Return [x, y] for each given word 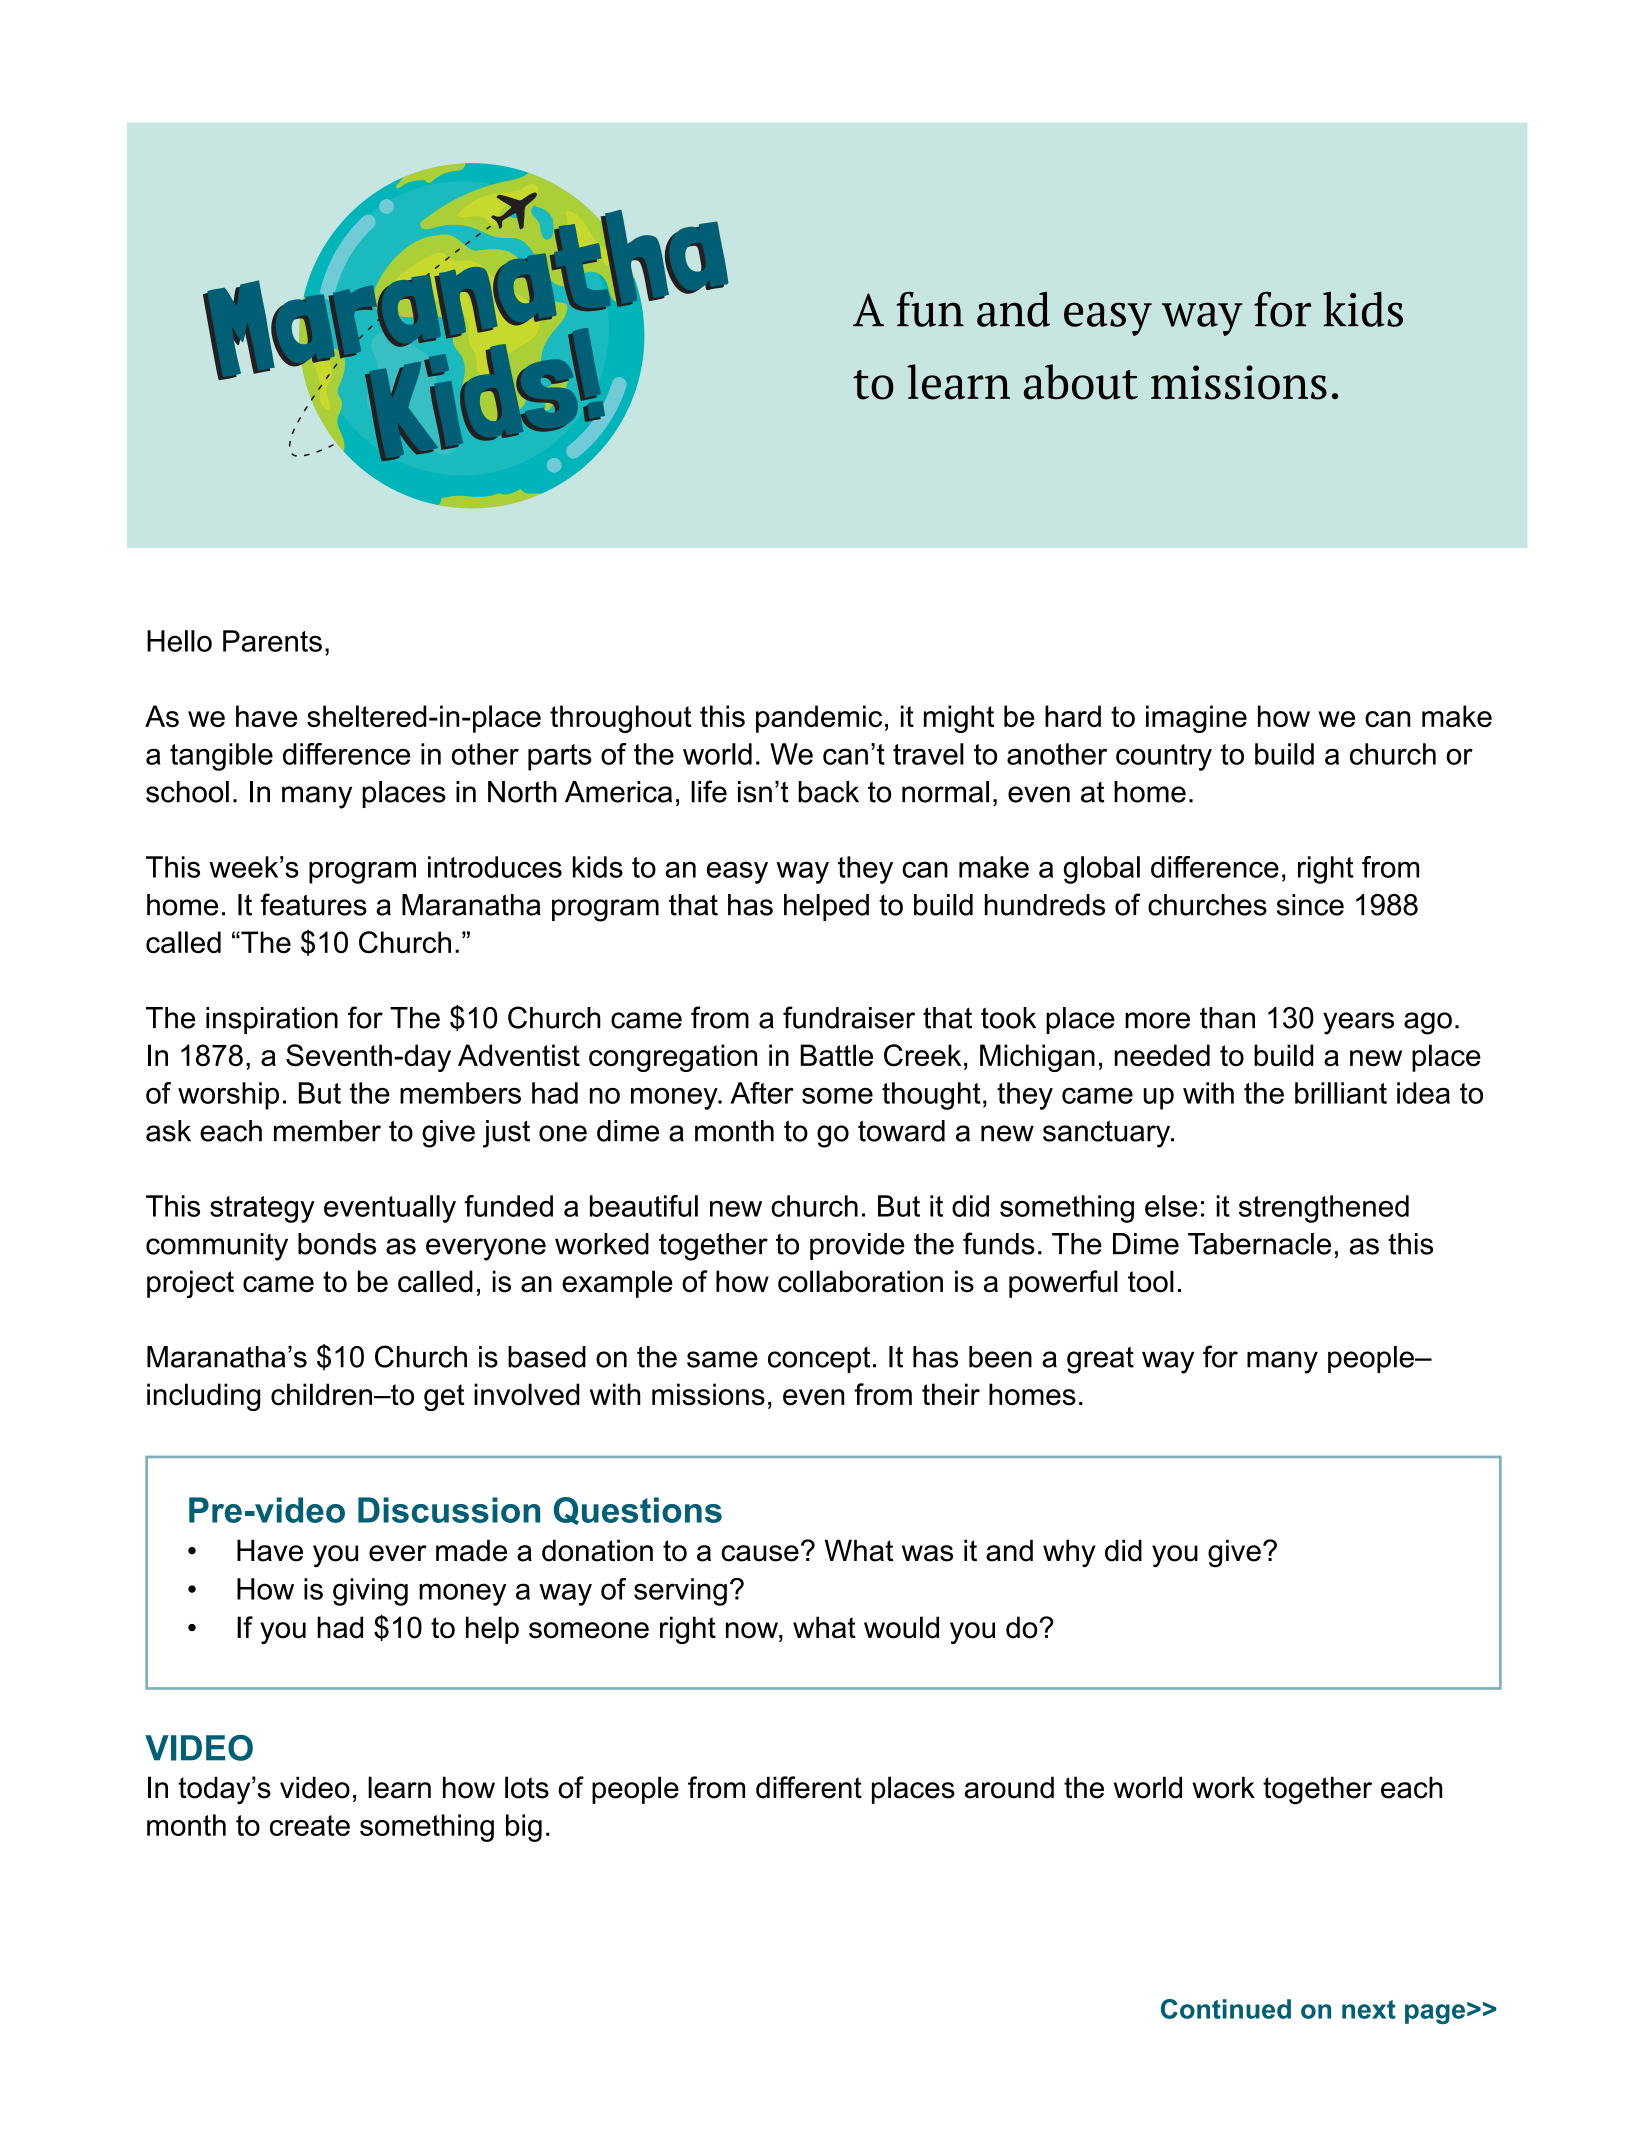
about [1081, 382]
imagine [1196, 719]
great [1100, 1360]
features [313, 904]
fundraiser [849, 1017]
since [1310, 905]
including [203, 1397]
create [310, 1825]
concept [819, 1360]
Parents [272, 641]
